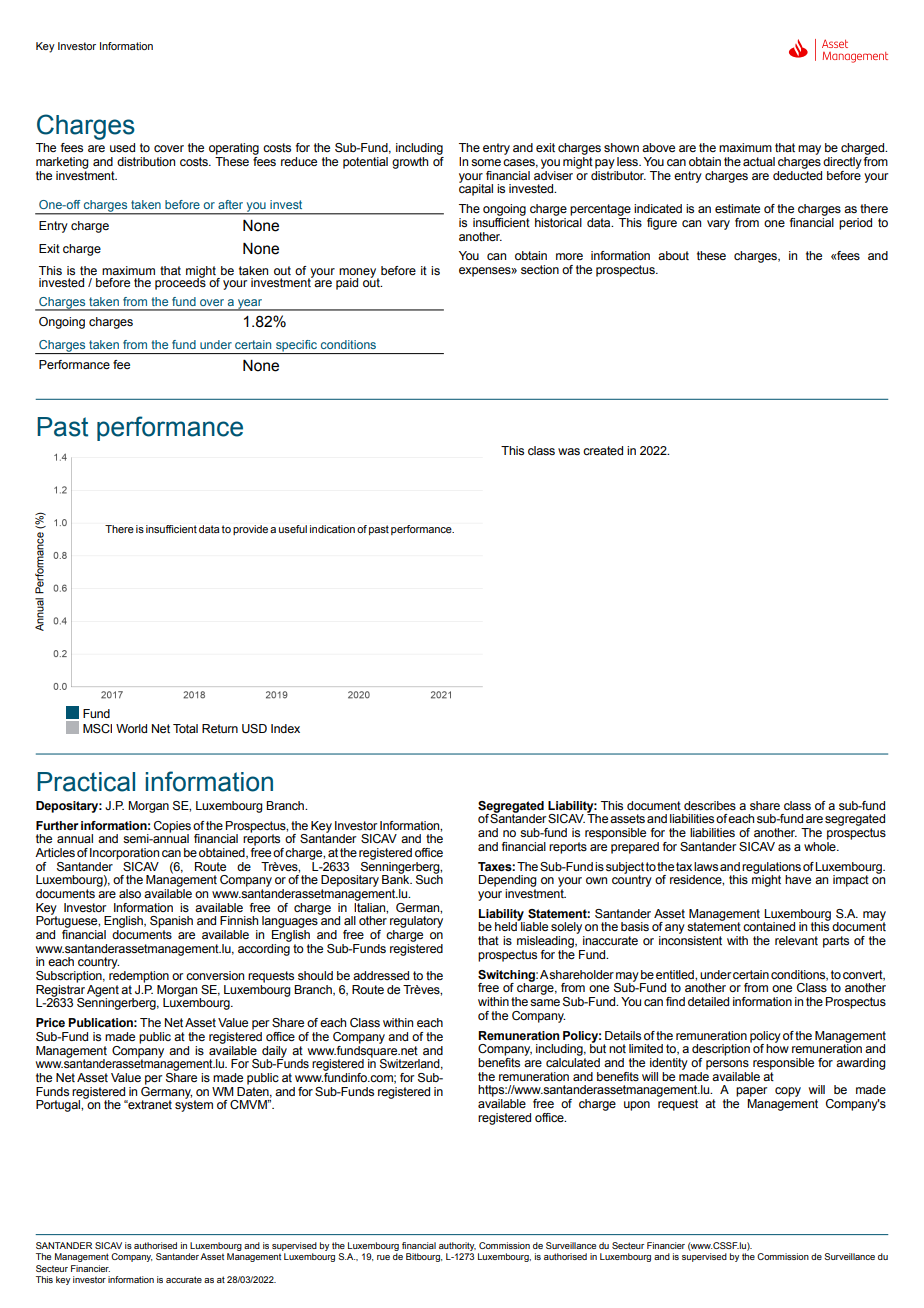 Image resolution: width=924 pixels, height=1308 pixels. I want to click on paper, so click(751, 1092).
